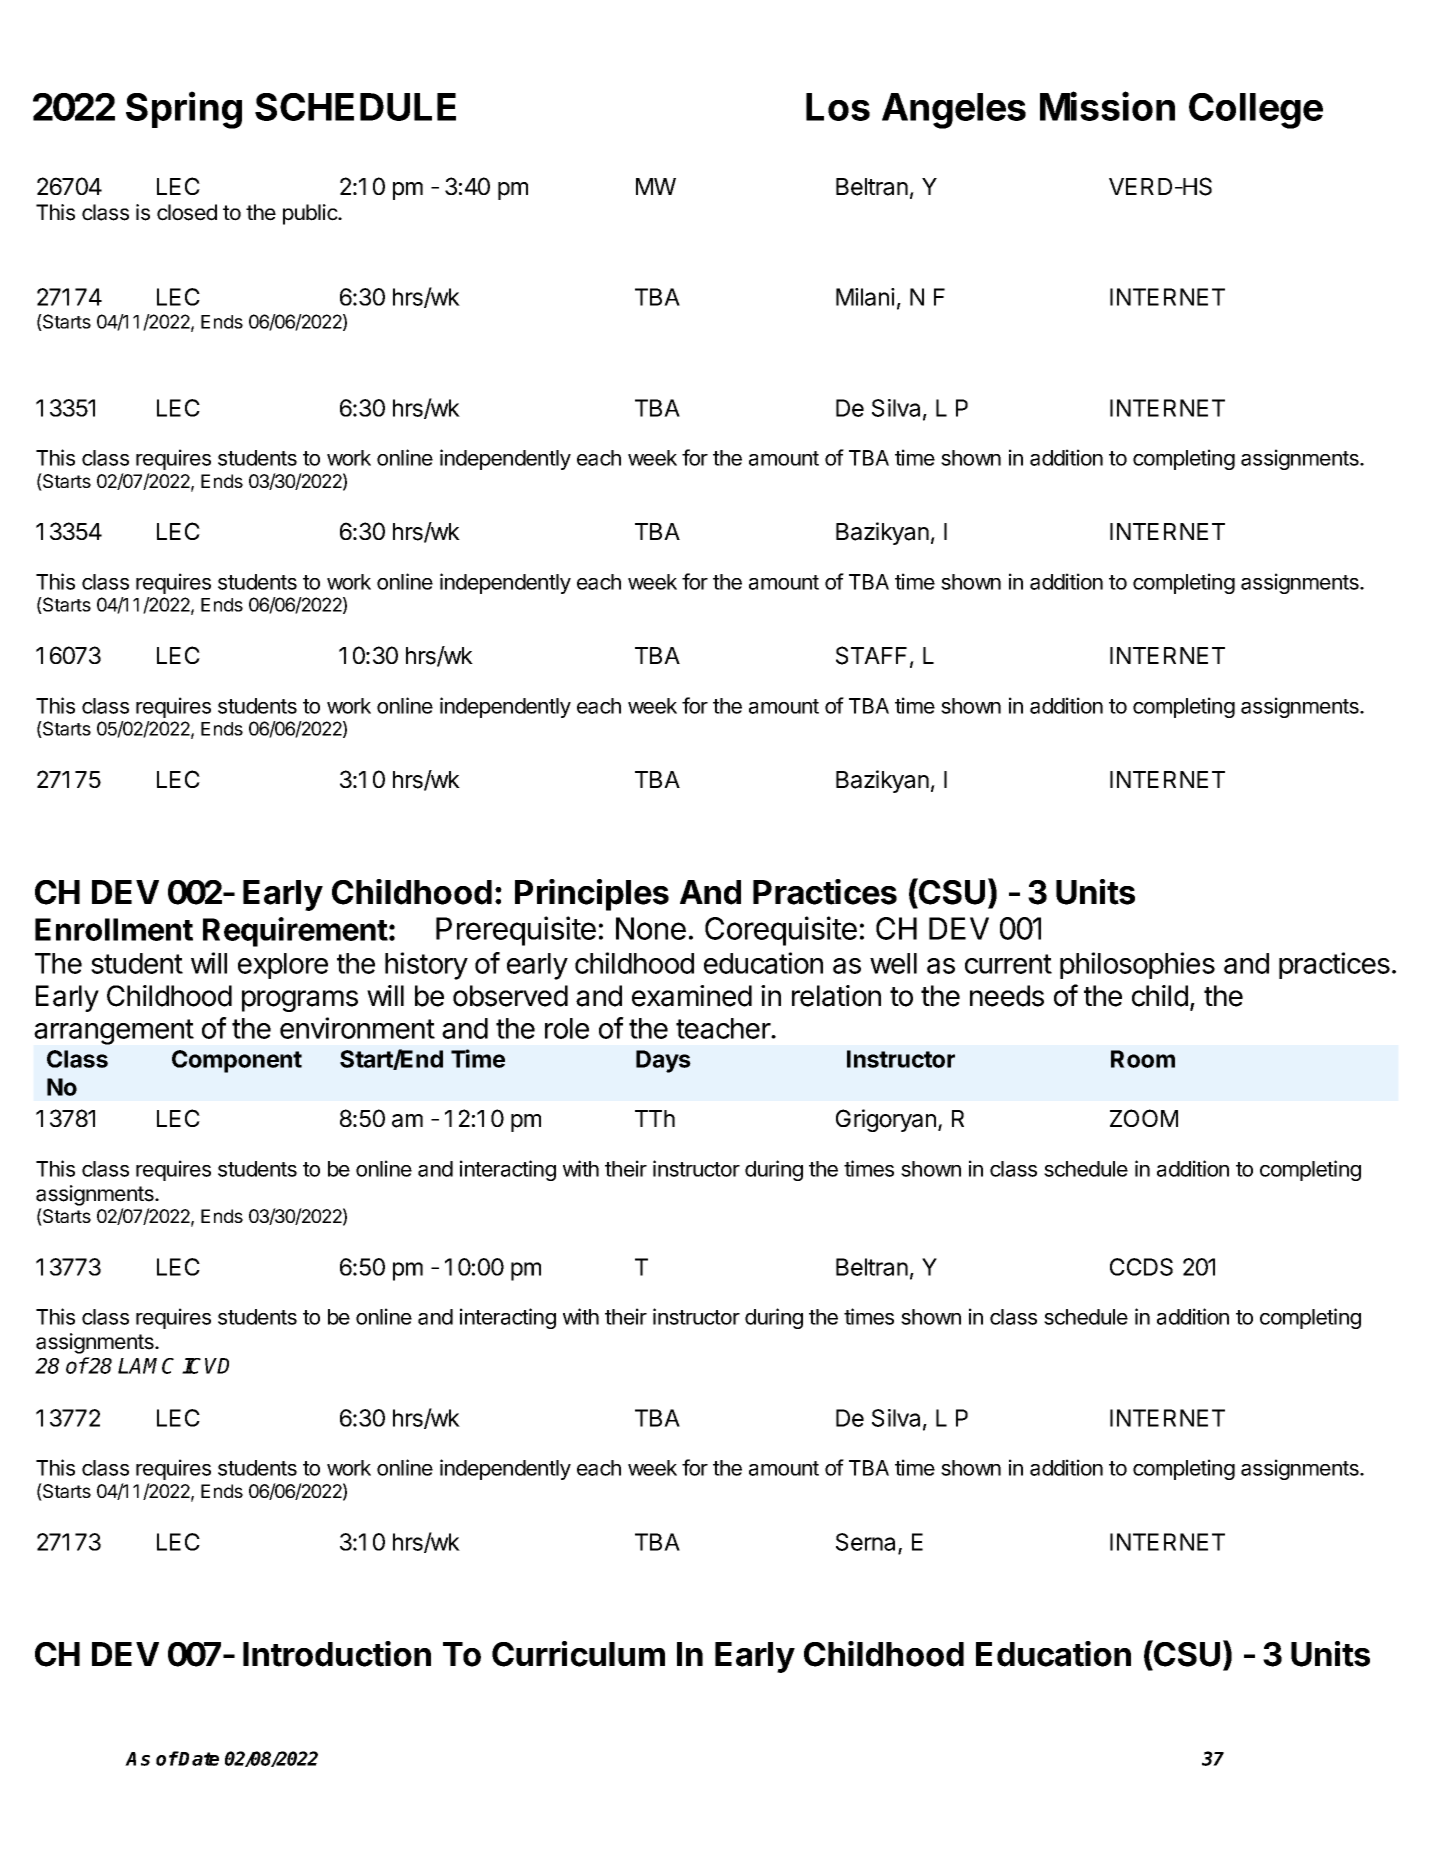 The width and height of the page is (1434, 1856). Describe the element at coordinates (1144, 1118) in the page. I see `ZOOM` at that location.
